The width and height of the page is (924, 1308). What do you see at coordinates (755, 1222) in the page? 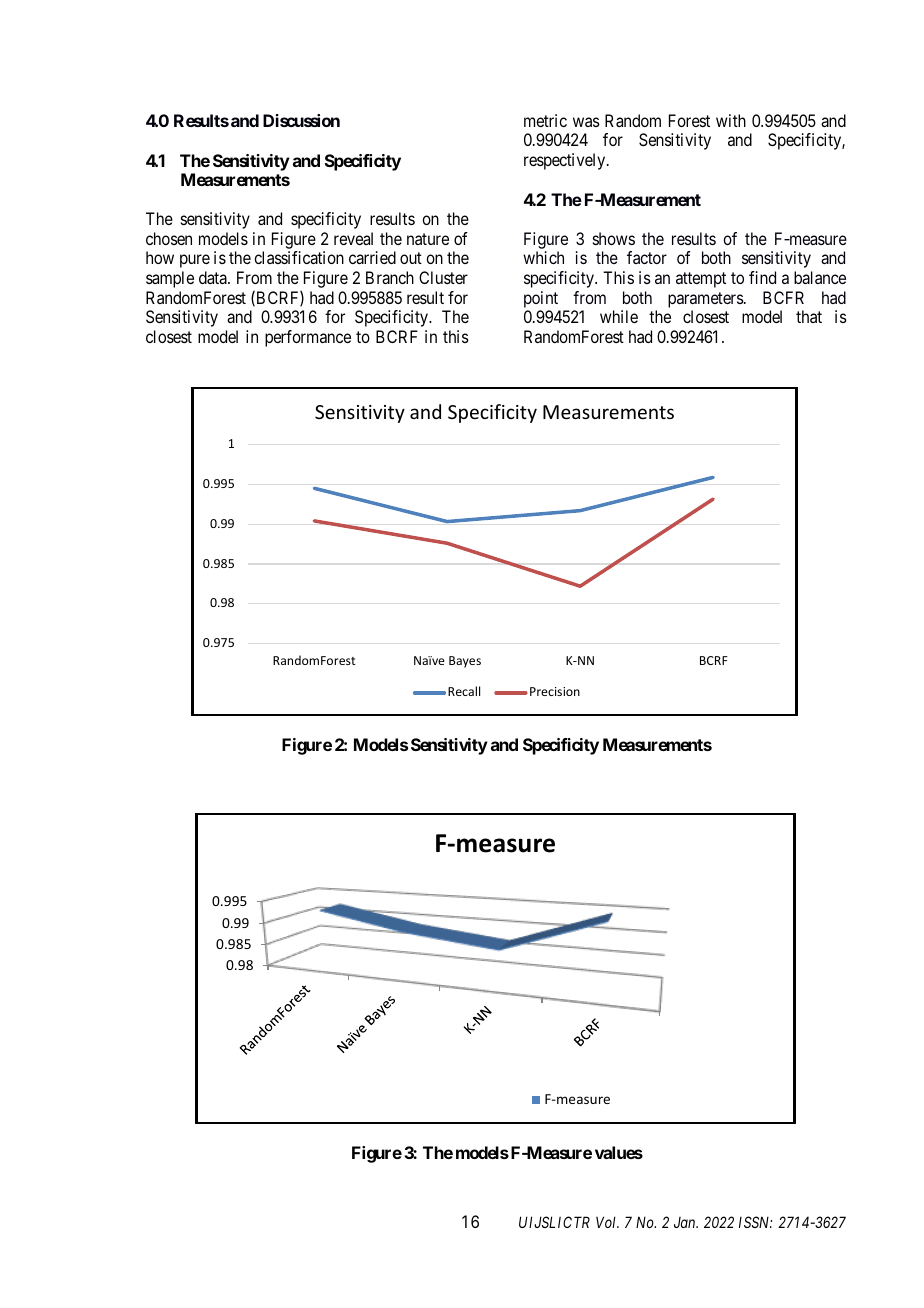
I see `ISSN` at bounding box center [755, 1222].
